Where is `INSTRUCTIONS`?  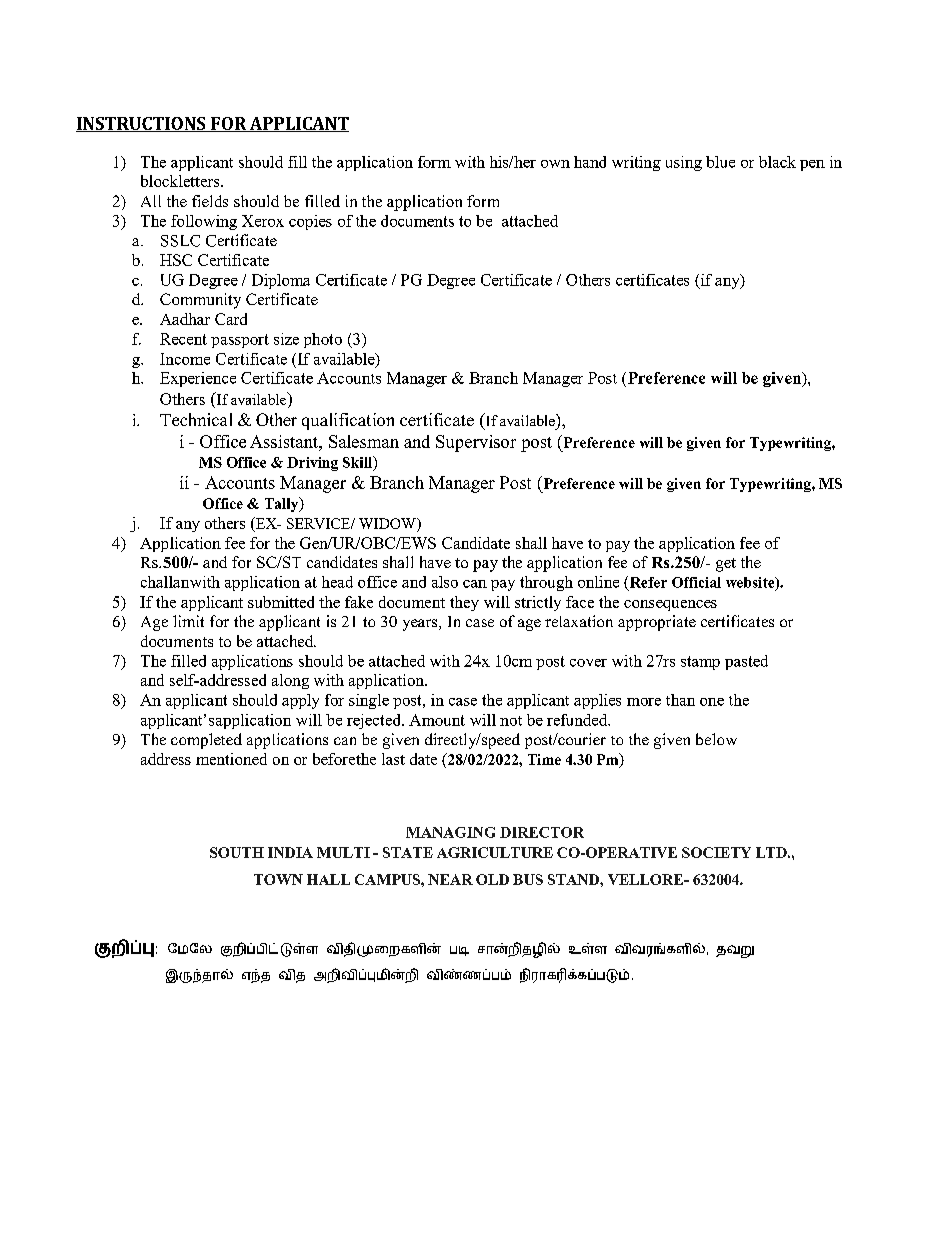 INSTRUCTIONS is located at coordinates (142, 124).
